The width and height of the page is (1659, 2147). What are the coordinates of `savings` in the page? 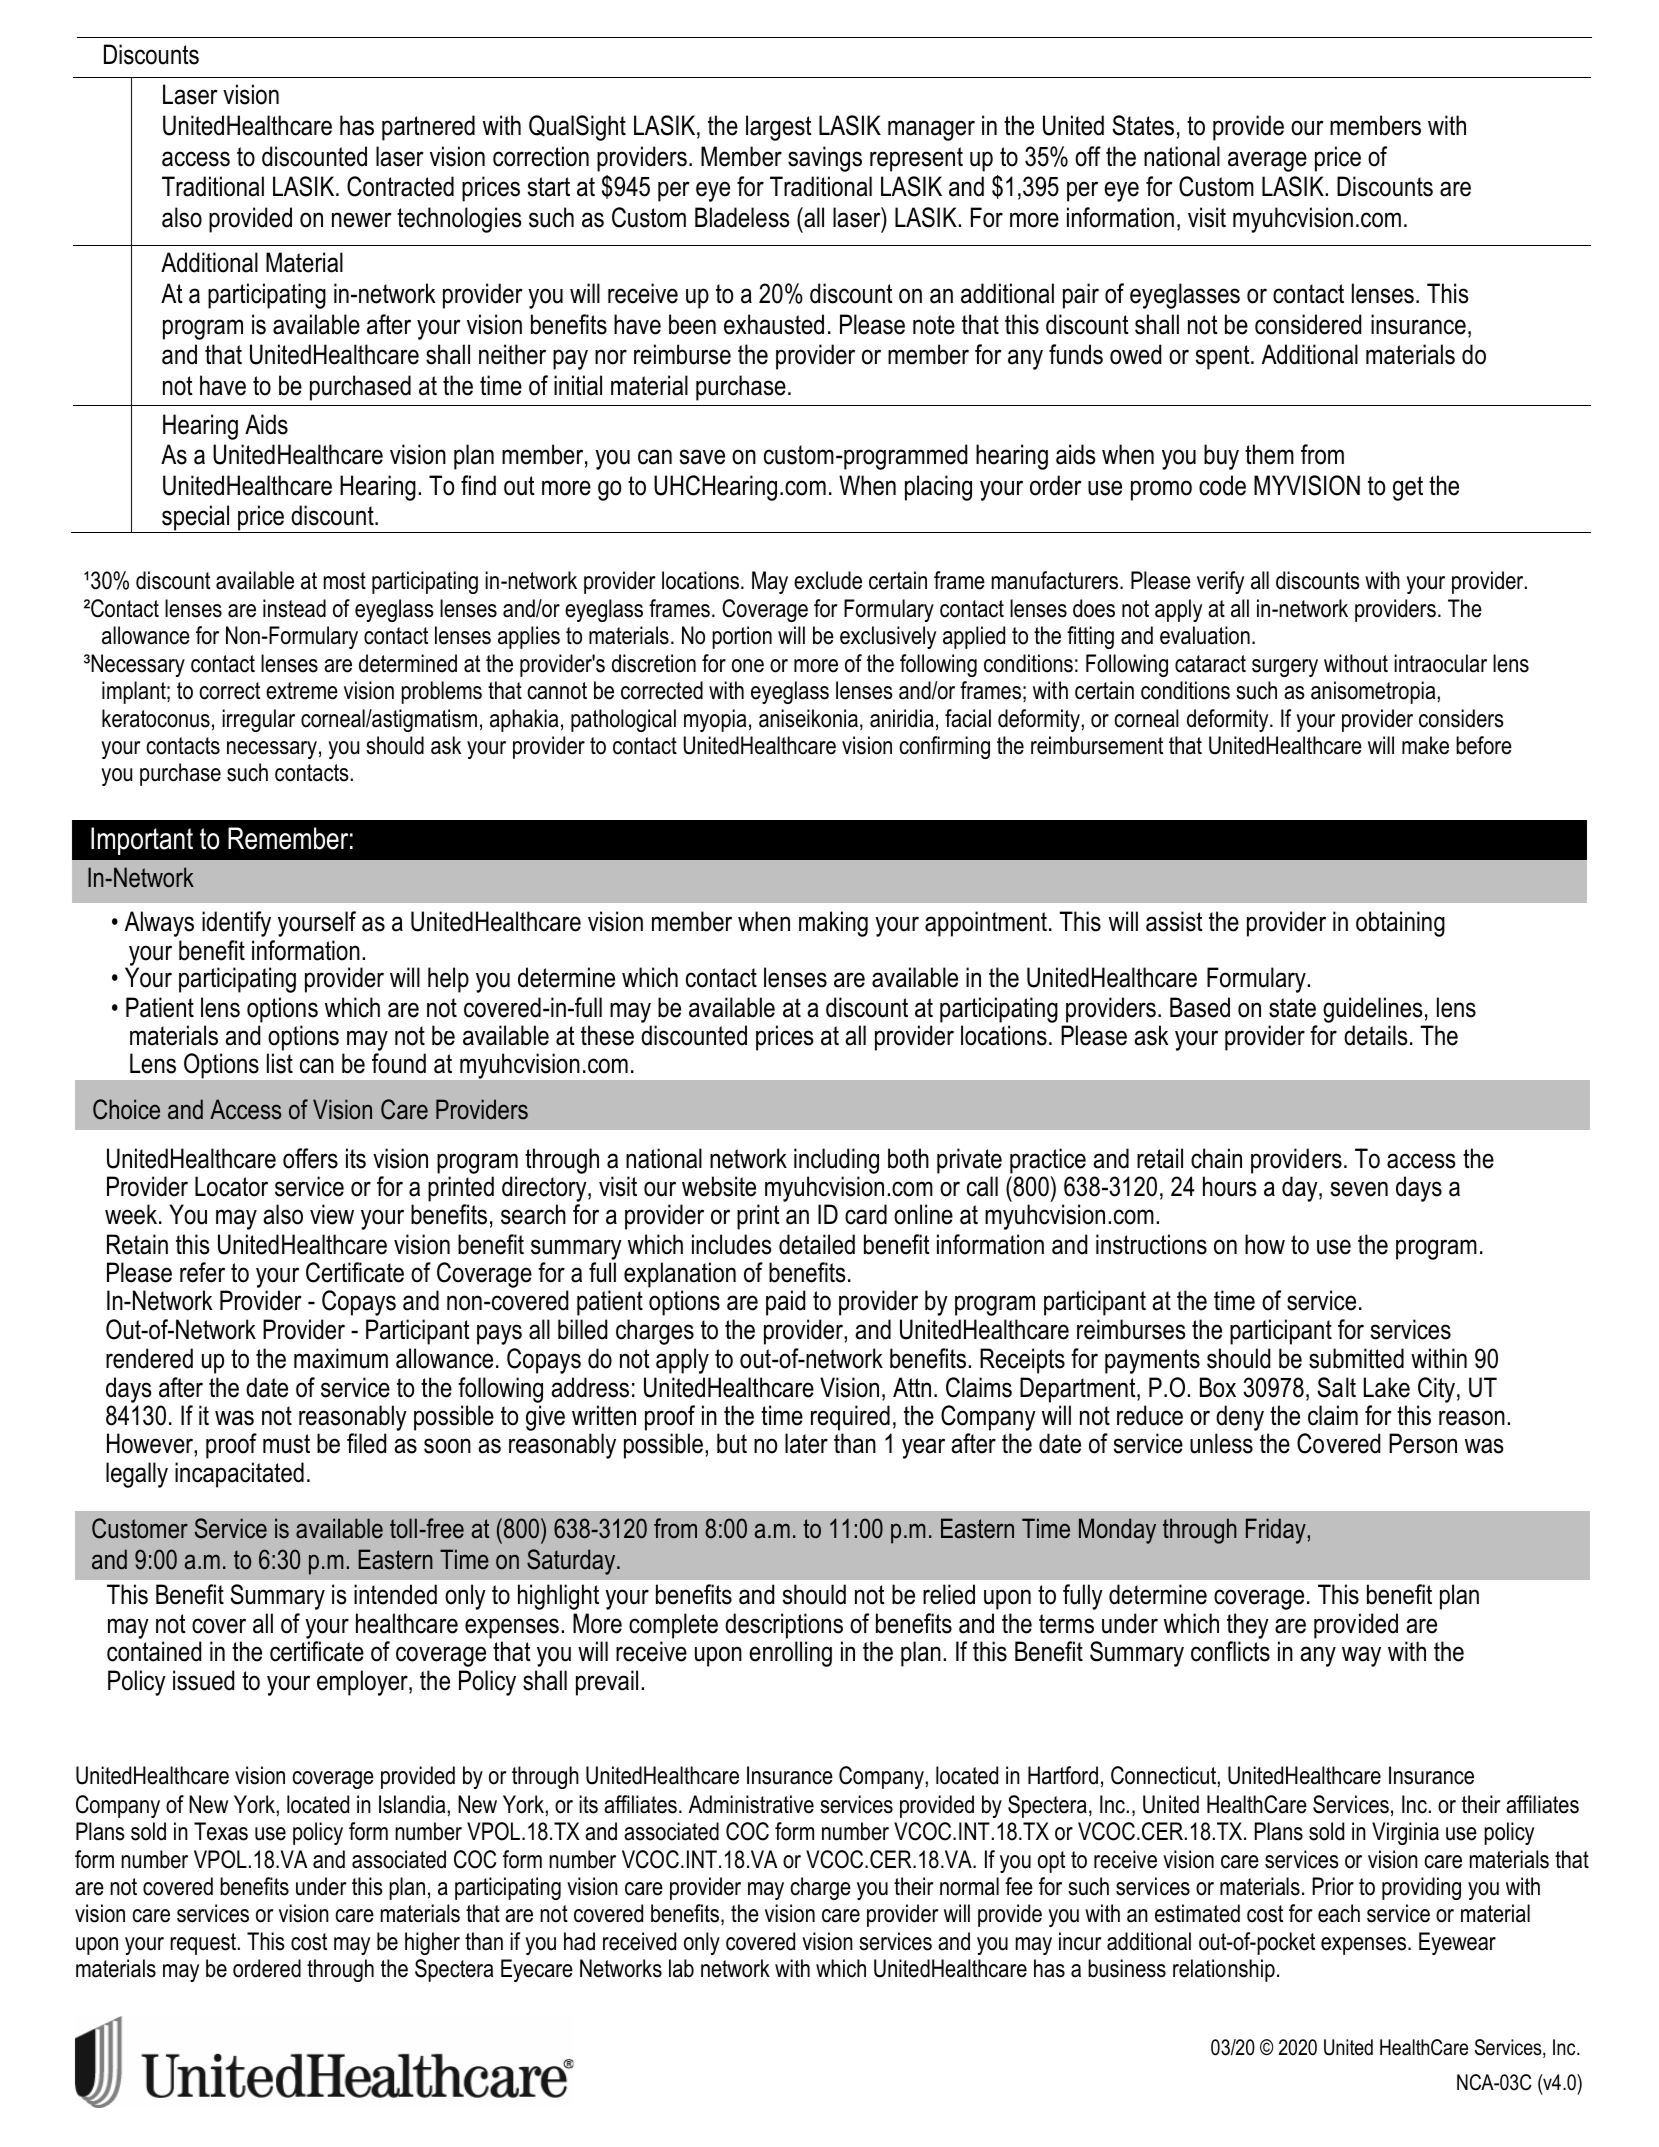 It's located at (825, 159).
